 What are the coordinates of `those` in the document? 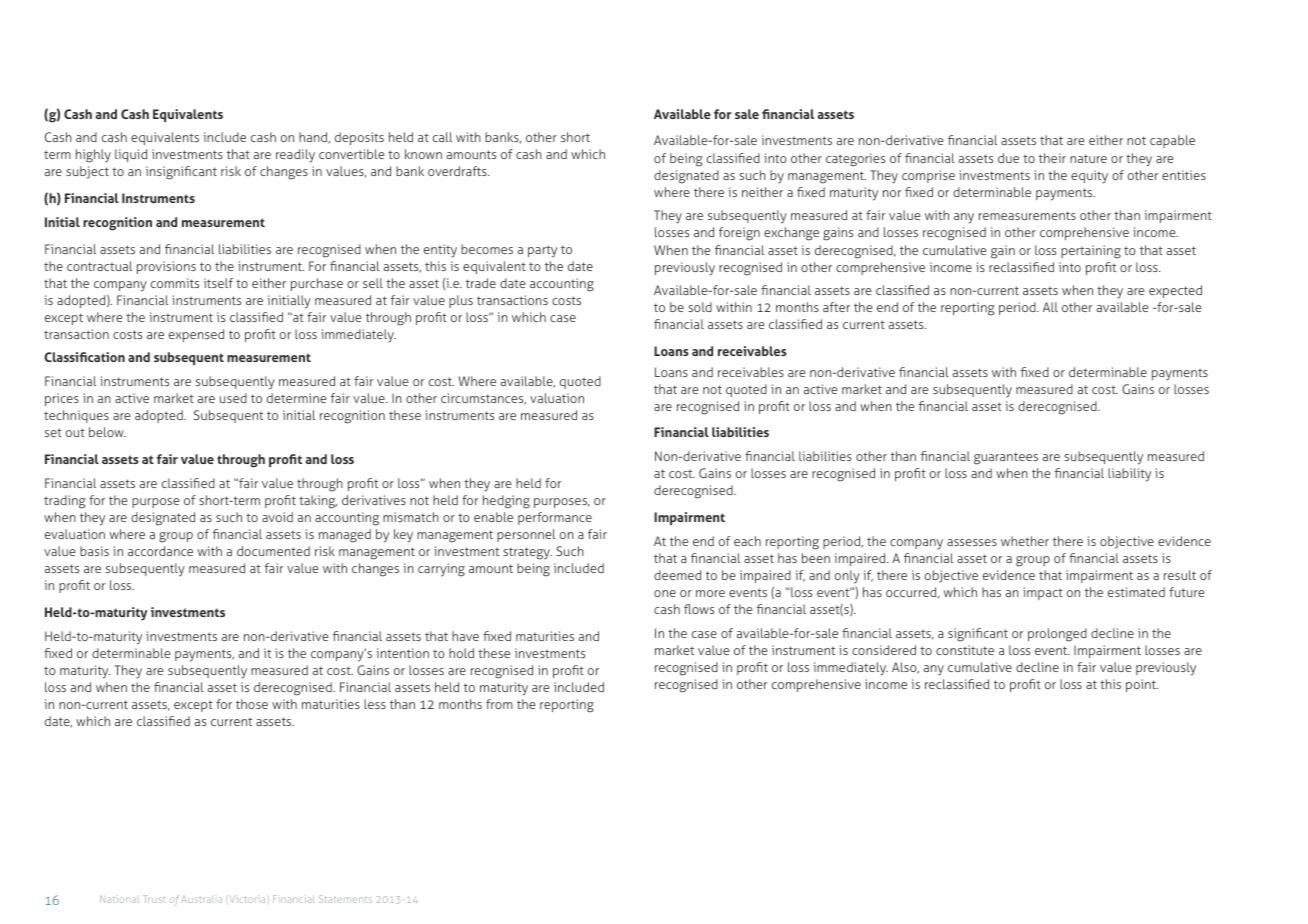 It's located at (252, 704).
